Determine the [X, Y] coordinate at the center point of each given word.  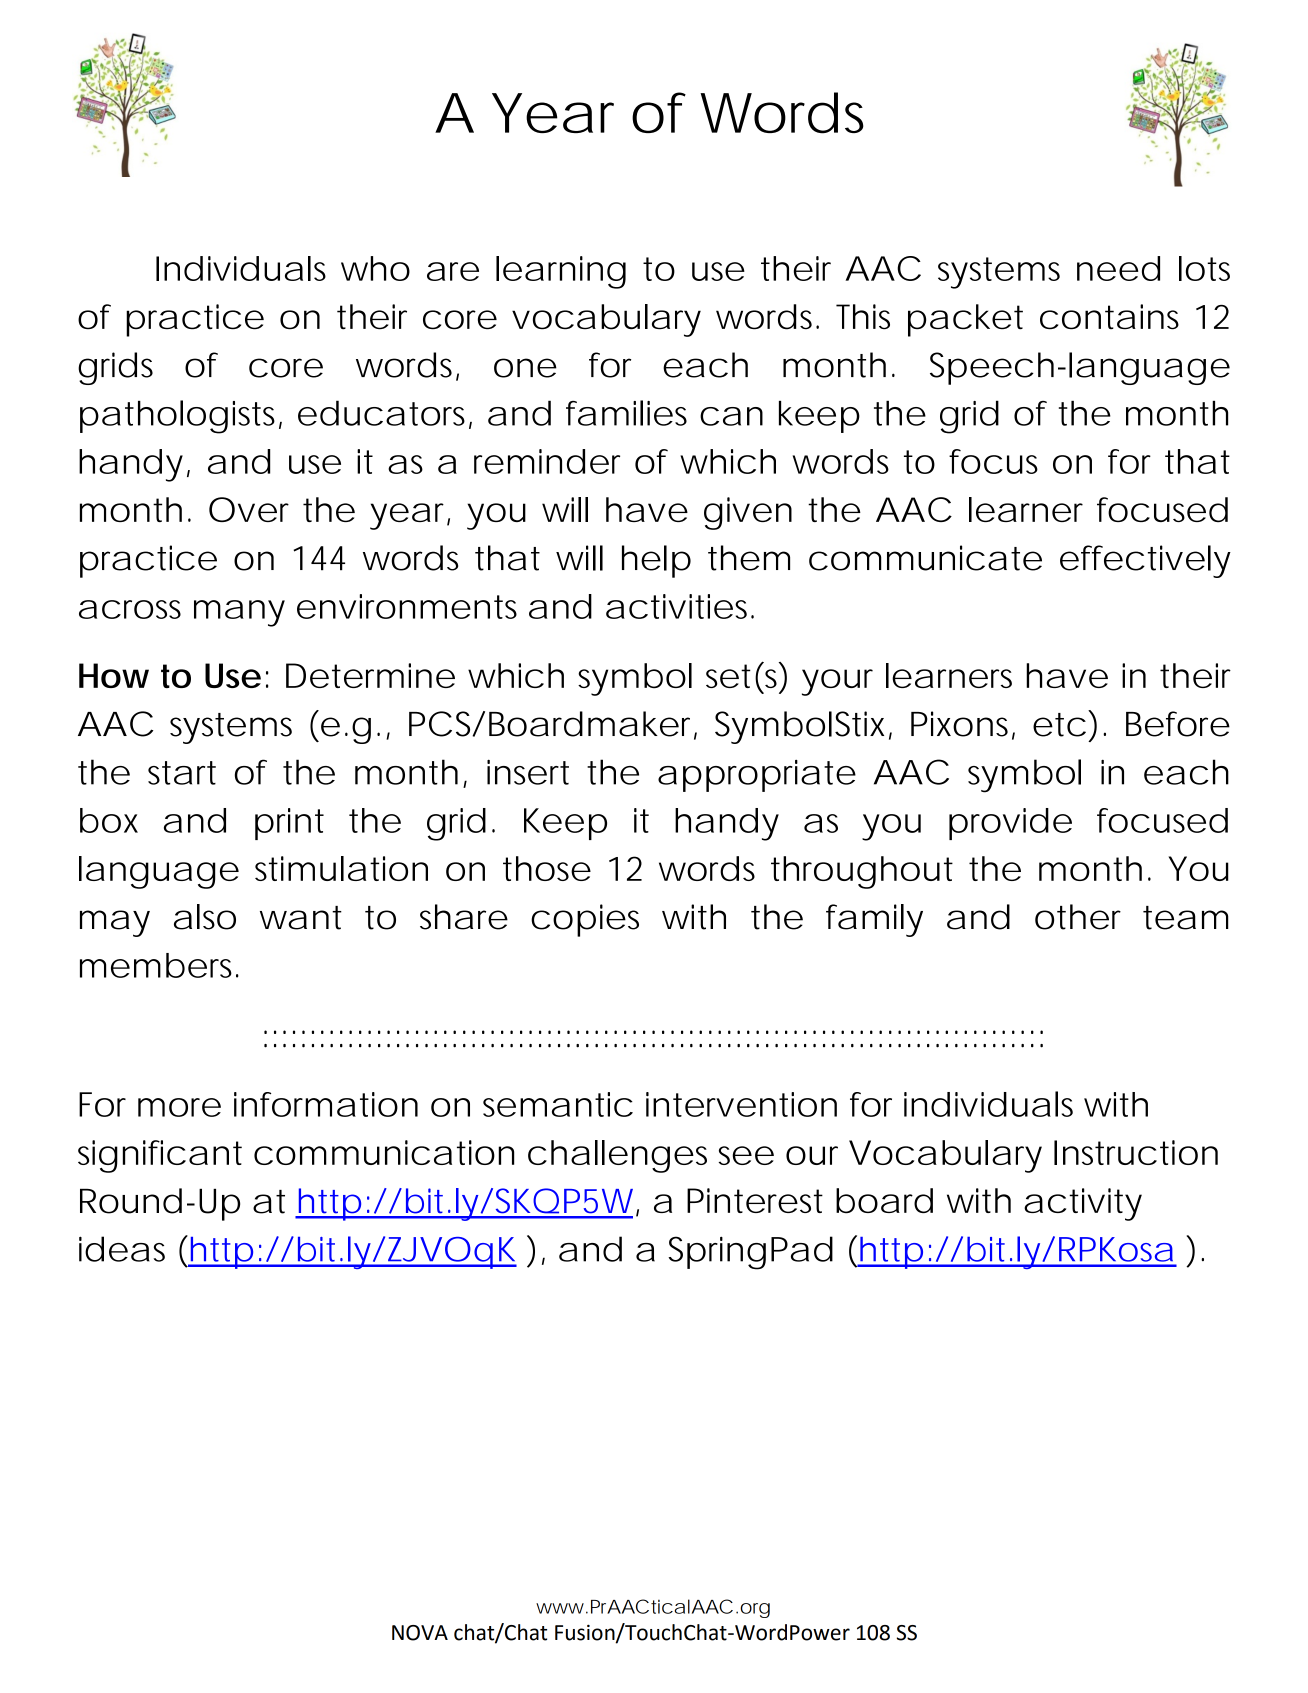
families [626, 413]
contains [1109, 317]
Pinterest [755, 1200]
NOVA [420, 1633]
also [205, 917]
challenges [617, 1156]
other [1078, 917]
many [239, 613]
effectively [1145, 561]
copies [585, 920]
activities [680, 606]
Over [249, 509]
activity [1083, 1204]
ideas [122, 1249]
